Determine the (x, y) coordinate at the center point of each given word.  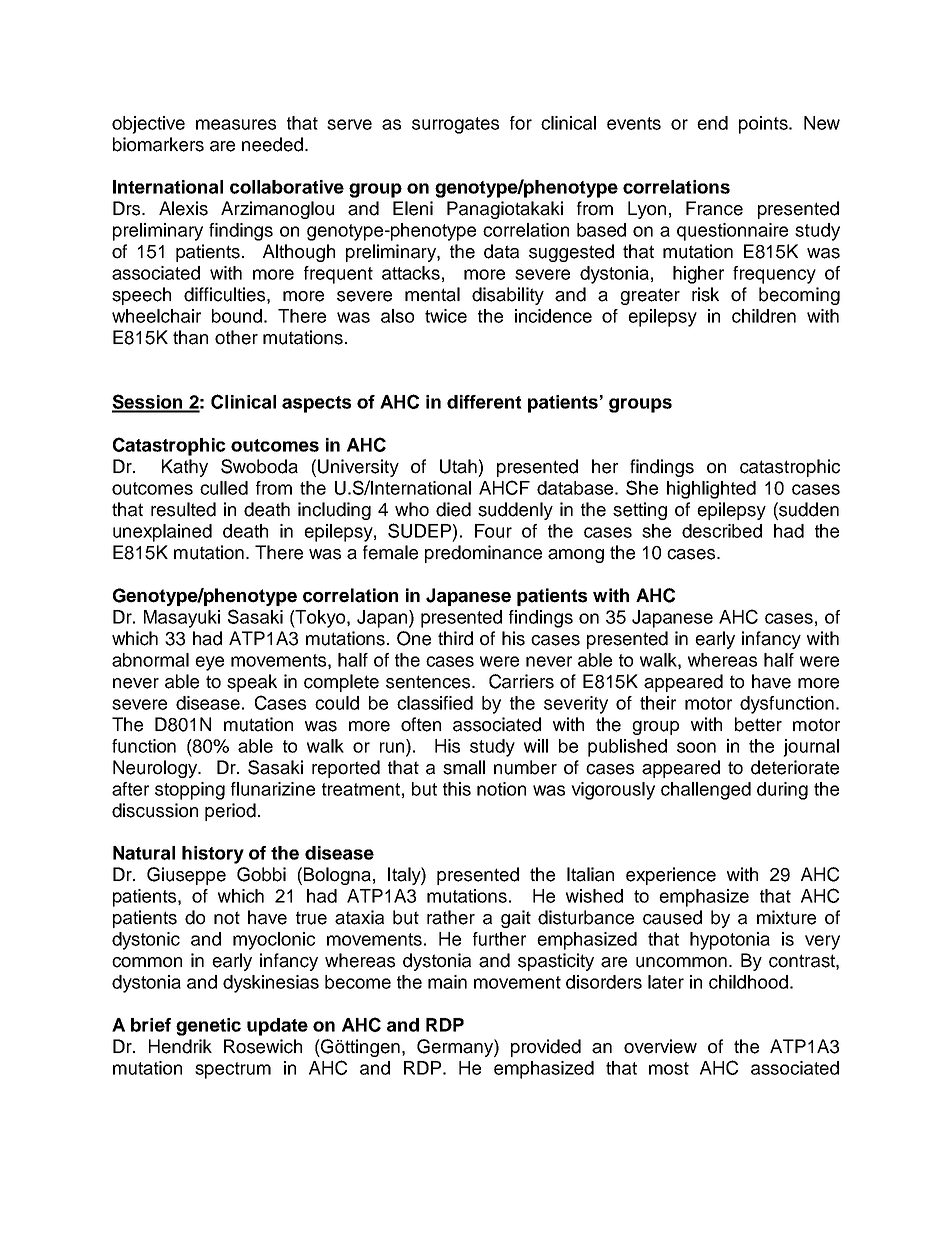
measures (236, 124)
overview (660, 1046)
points (764, 125)
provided (546, 1048)
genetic (208, 1027)
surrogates (455, 125)
